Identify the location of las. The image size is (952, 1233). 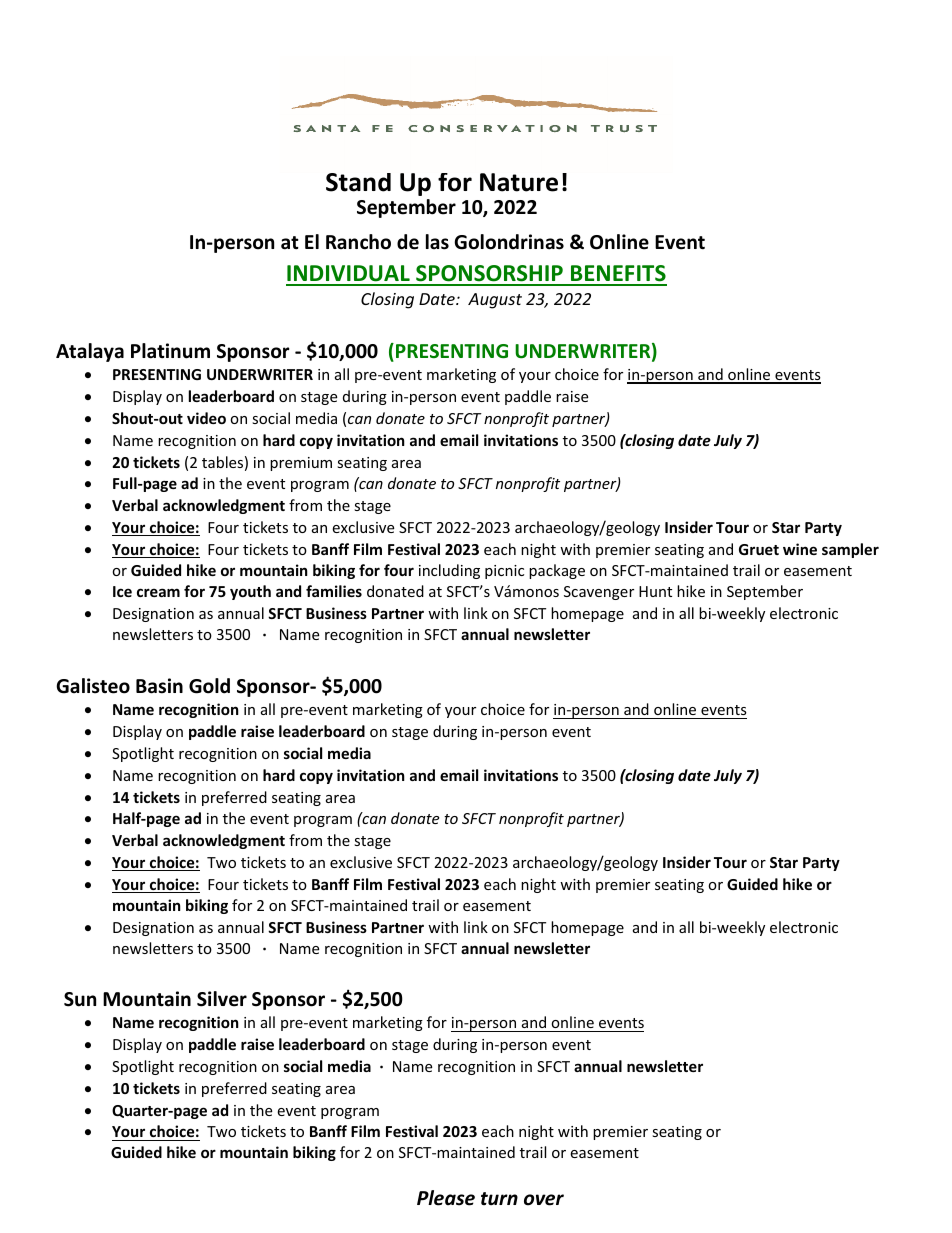
(437, 242).
